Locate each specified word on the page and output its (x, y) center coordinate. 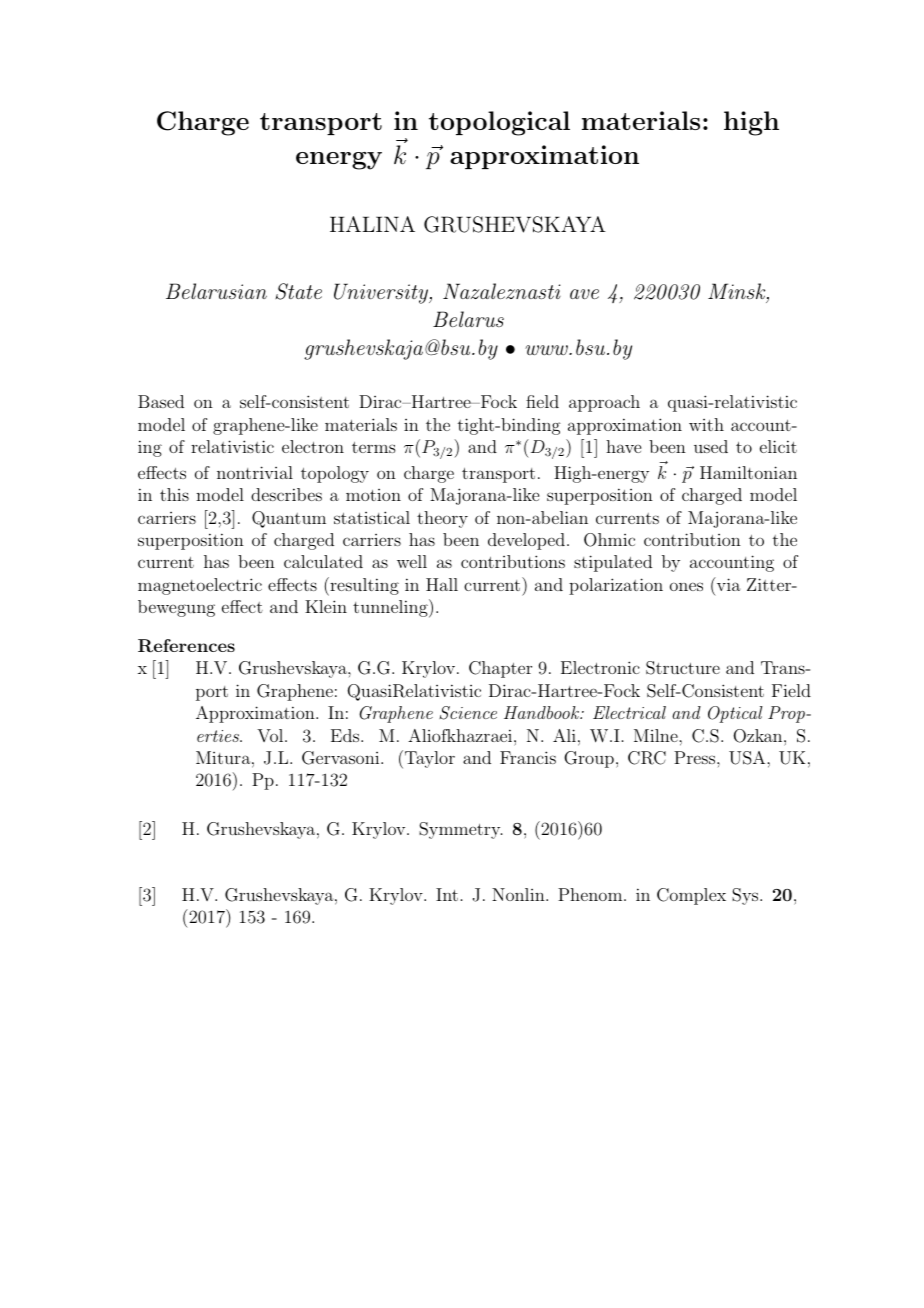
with (706, 424)
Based (161, 401)
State (298, 291)
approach (604, 403)
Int (447, 894)
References (186, 646)
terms (374, 447)
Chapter (500, 669)
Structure (683, 668)
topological (499, 123)
